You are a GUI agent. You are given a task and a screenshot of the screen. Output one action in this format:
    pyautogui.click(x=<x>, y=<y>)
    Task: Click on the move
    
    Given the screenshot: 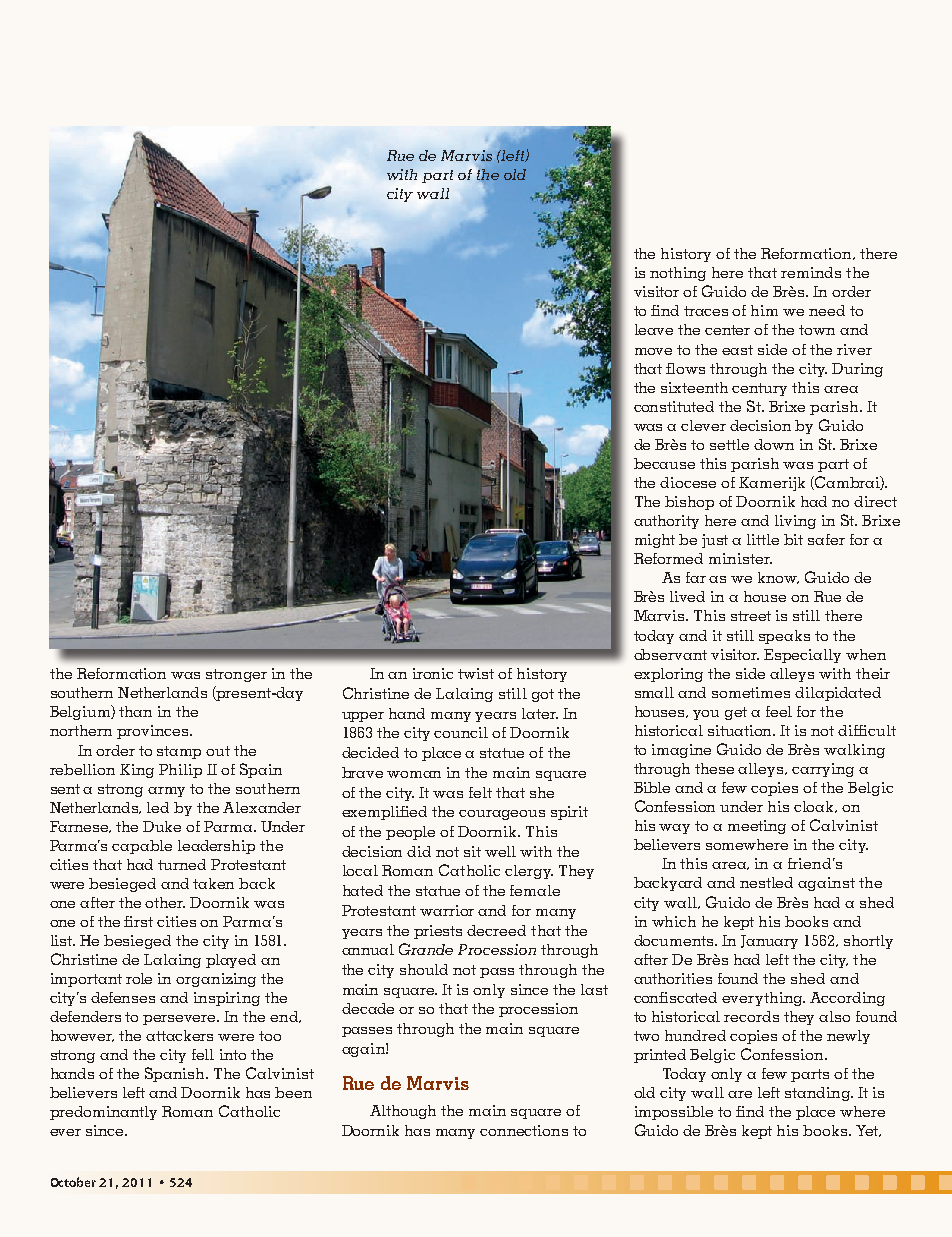 What is the action you would take?
    pyautogui.click(x=653, y=351)
